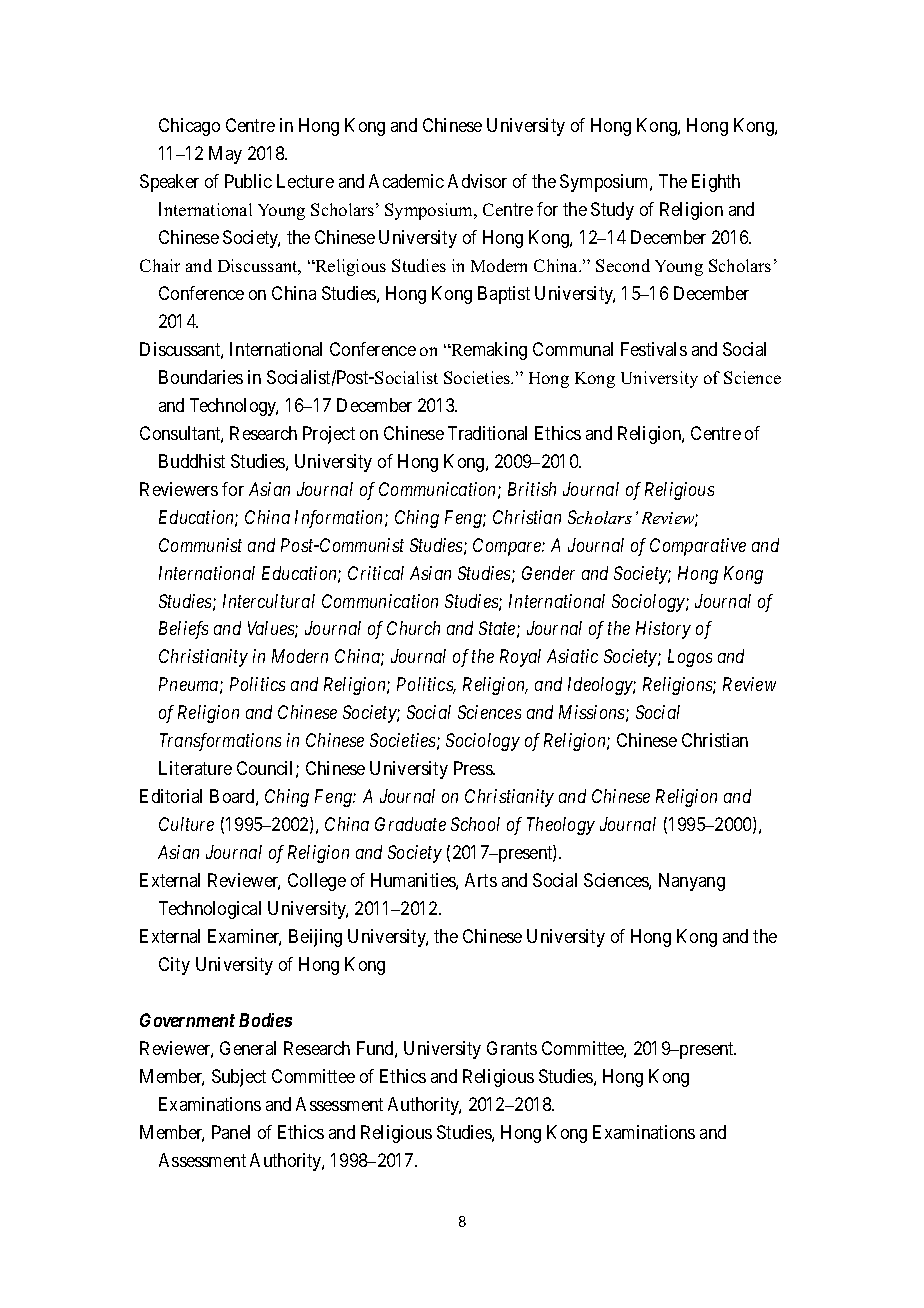 This document has height=1308, width=924. Describe the element at coordinates (612, 211) in the document. I see `Study` at that location.
